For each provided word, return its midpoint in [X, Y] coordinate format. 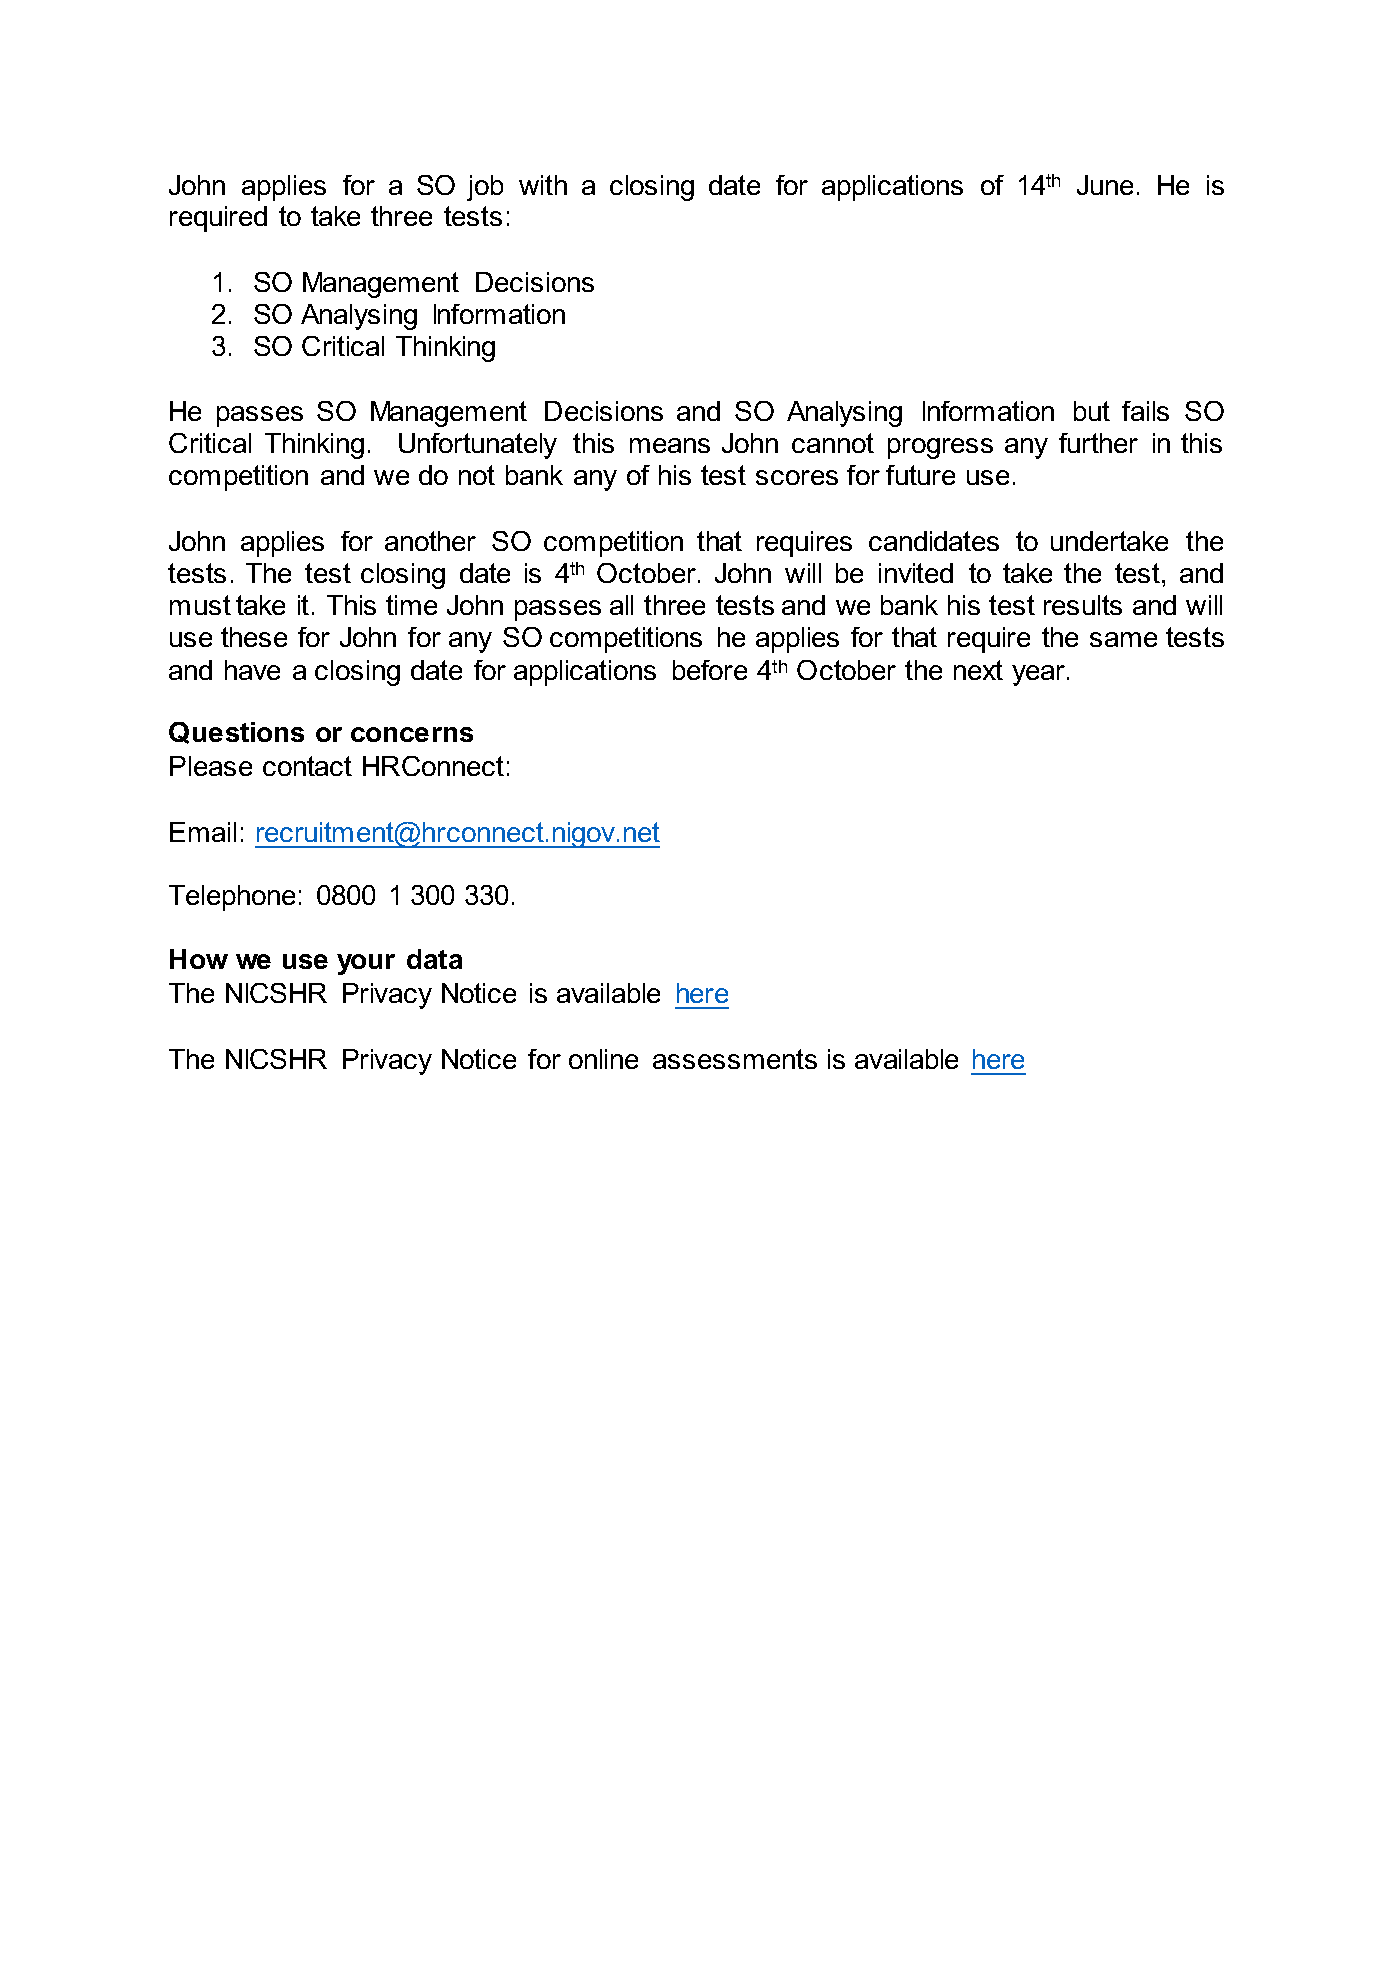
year [1040, 675]
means [670, 445]
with [543, 185]
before [710, 670]
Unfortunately [478, 446]
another [430, 541]
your [366, 964]
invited [916, 573]
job [485, 188]
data [434, 959]
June [1105, 185]
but [1092, 411]
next [978, 670]
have [252, 670]
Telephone [232, 898]
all [621, 605]
